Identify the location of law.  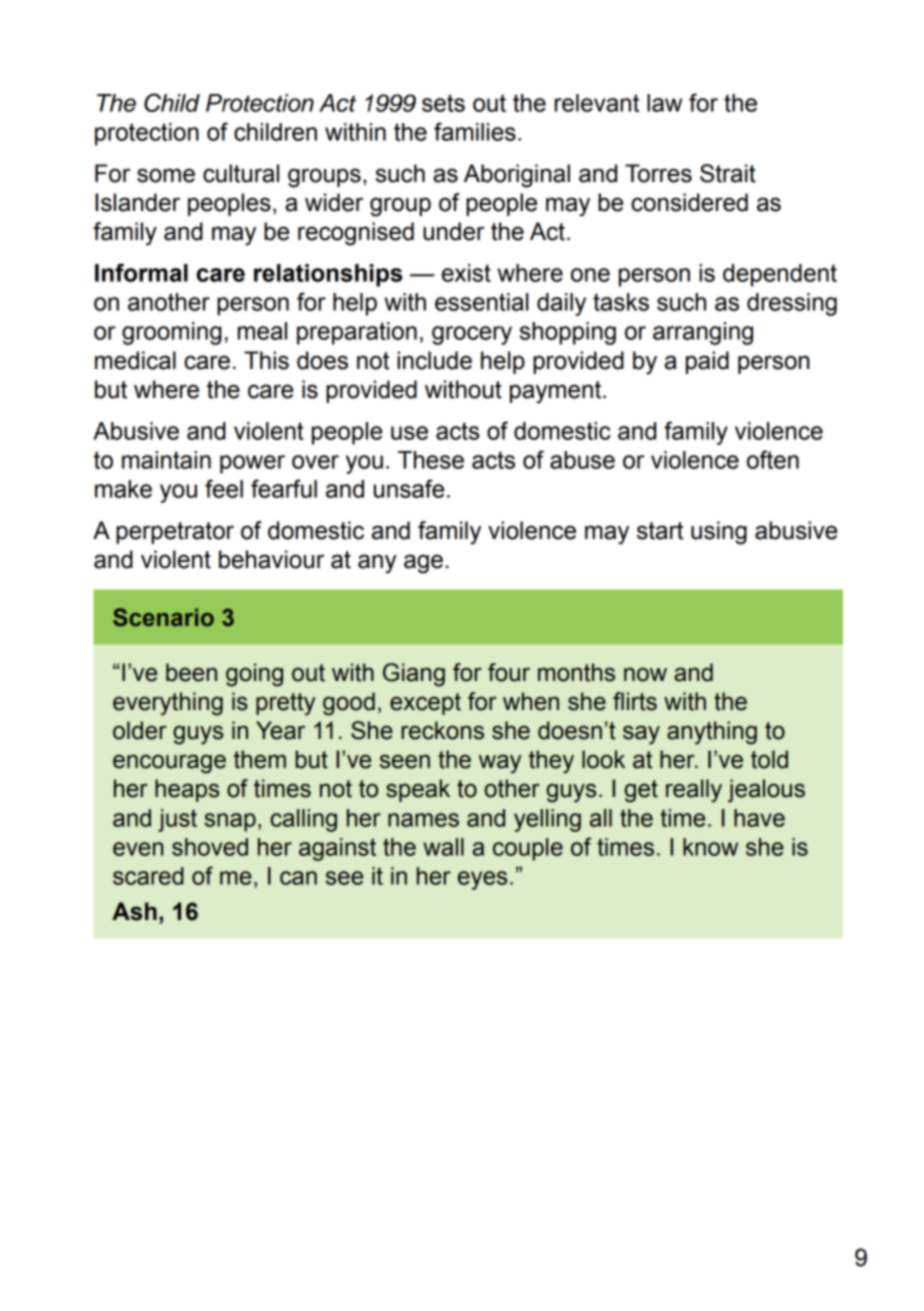
(664, 103).
